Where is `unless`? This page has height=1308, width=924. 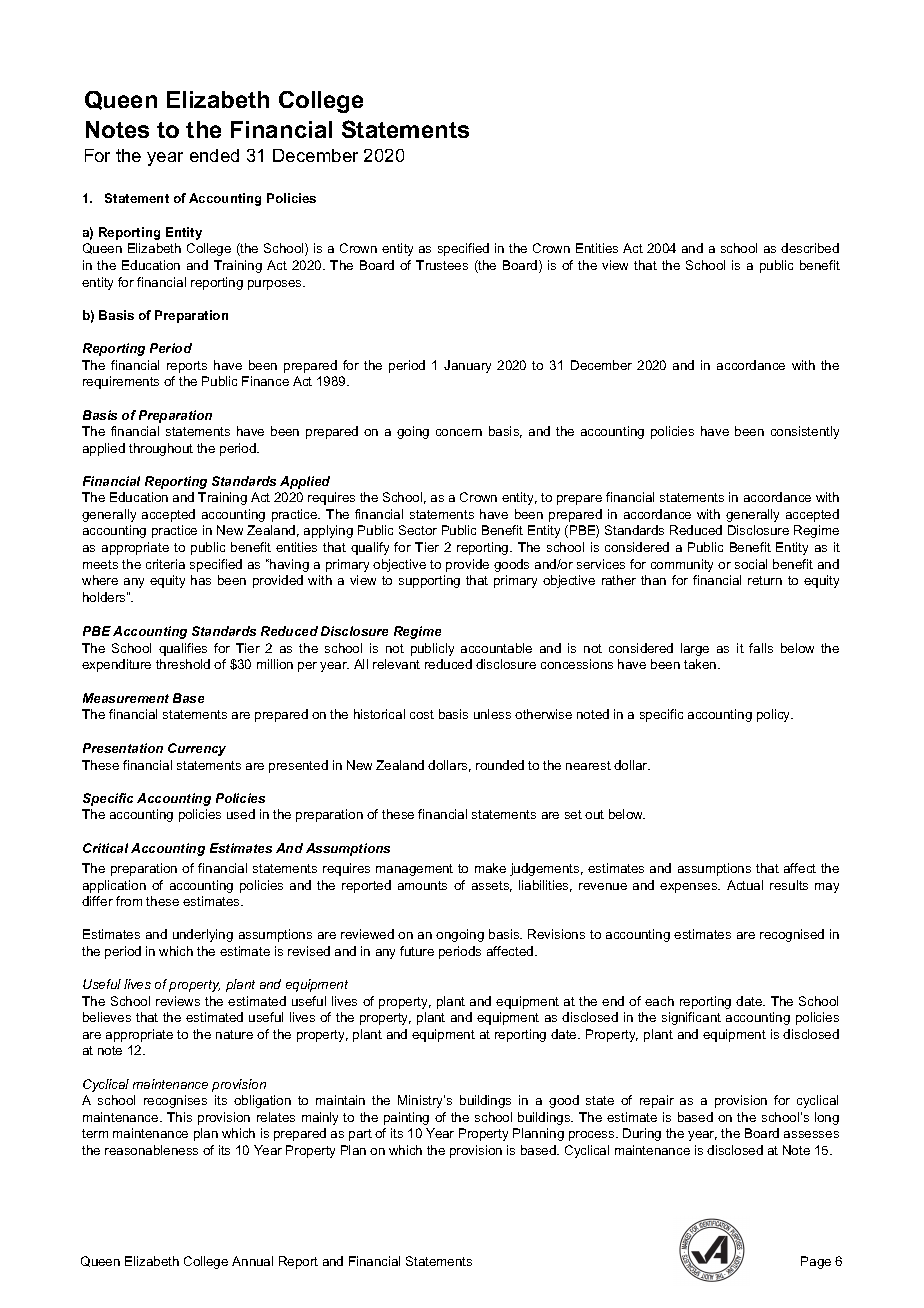 unless is located at coordinates (492, 714).
